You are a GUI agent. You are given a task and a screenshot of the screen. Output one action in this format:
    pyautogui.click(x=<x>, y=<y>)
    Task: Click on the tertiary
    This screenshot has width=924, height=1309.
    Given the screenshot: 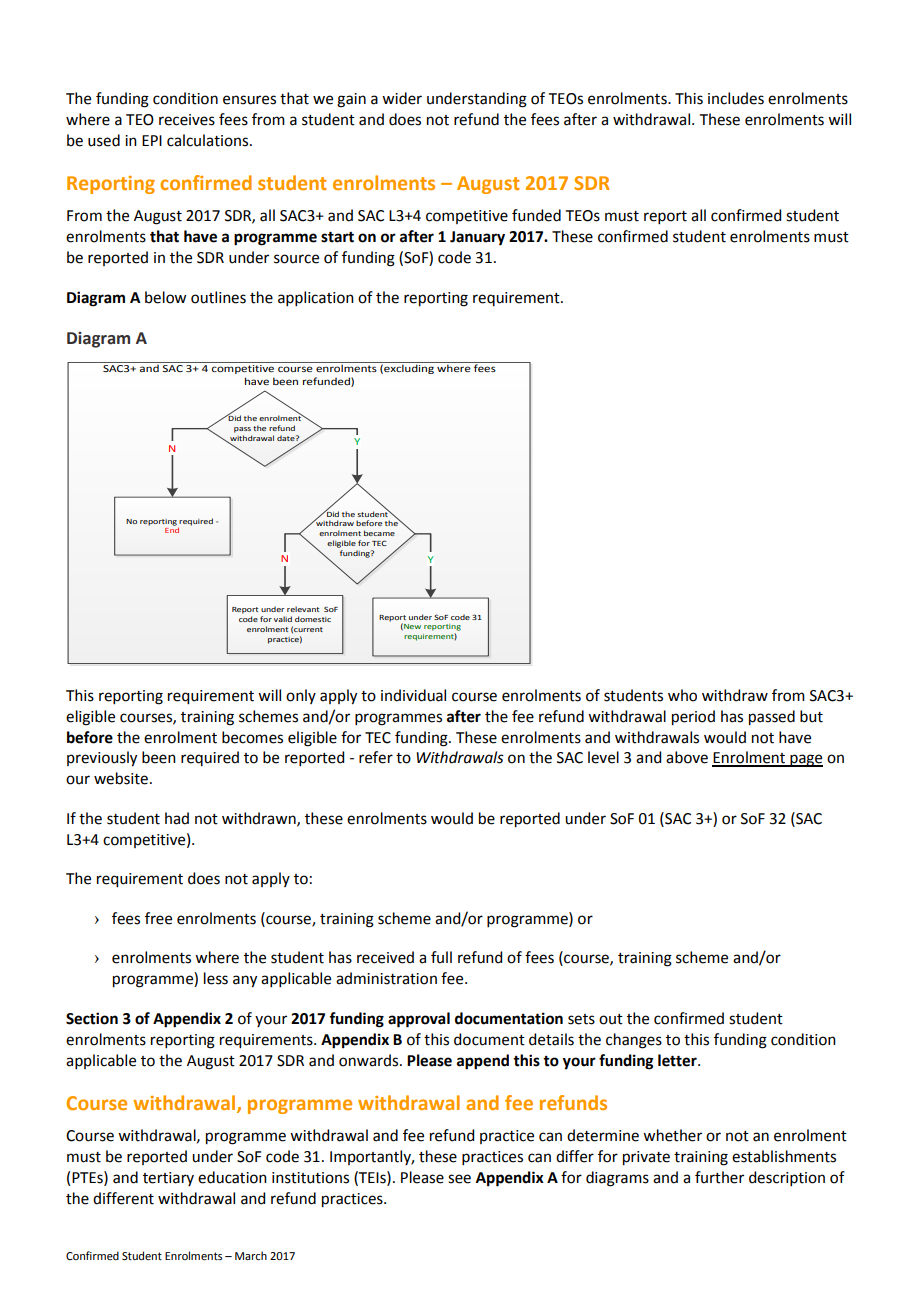 What is the action you would take?
    pyautogui.click(x=168, y=1179)
